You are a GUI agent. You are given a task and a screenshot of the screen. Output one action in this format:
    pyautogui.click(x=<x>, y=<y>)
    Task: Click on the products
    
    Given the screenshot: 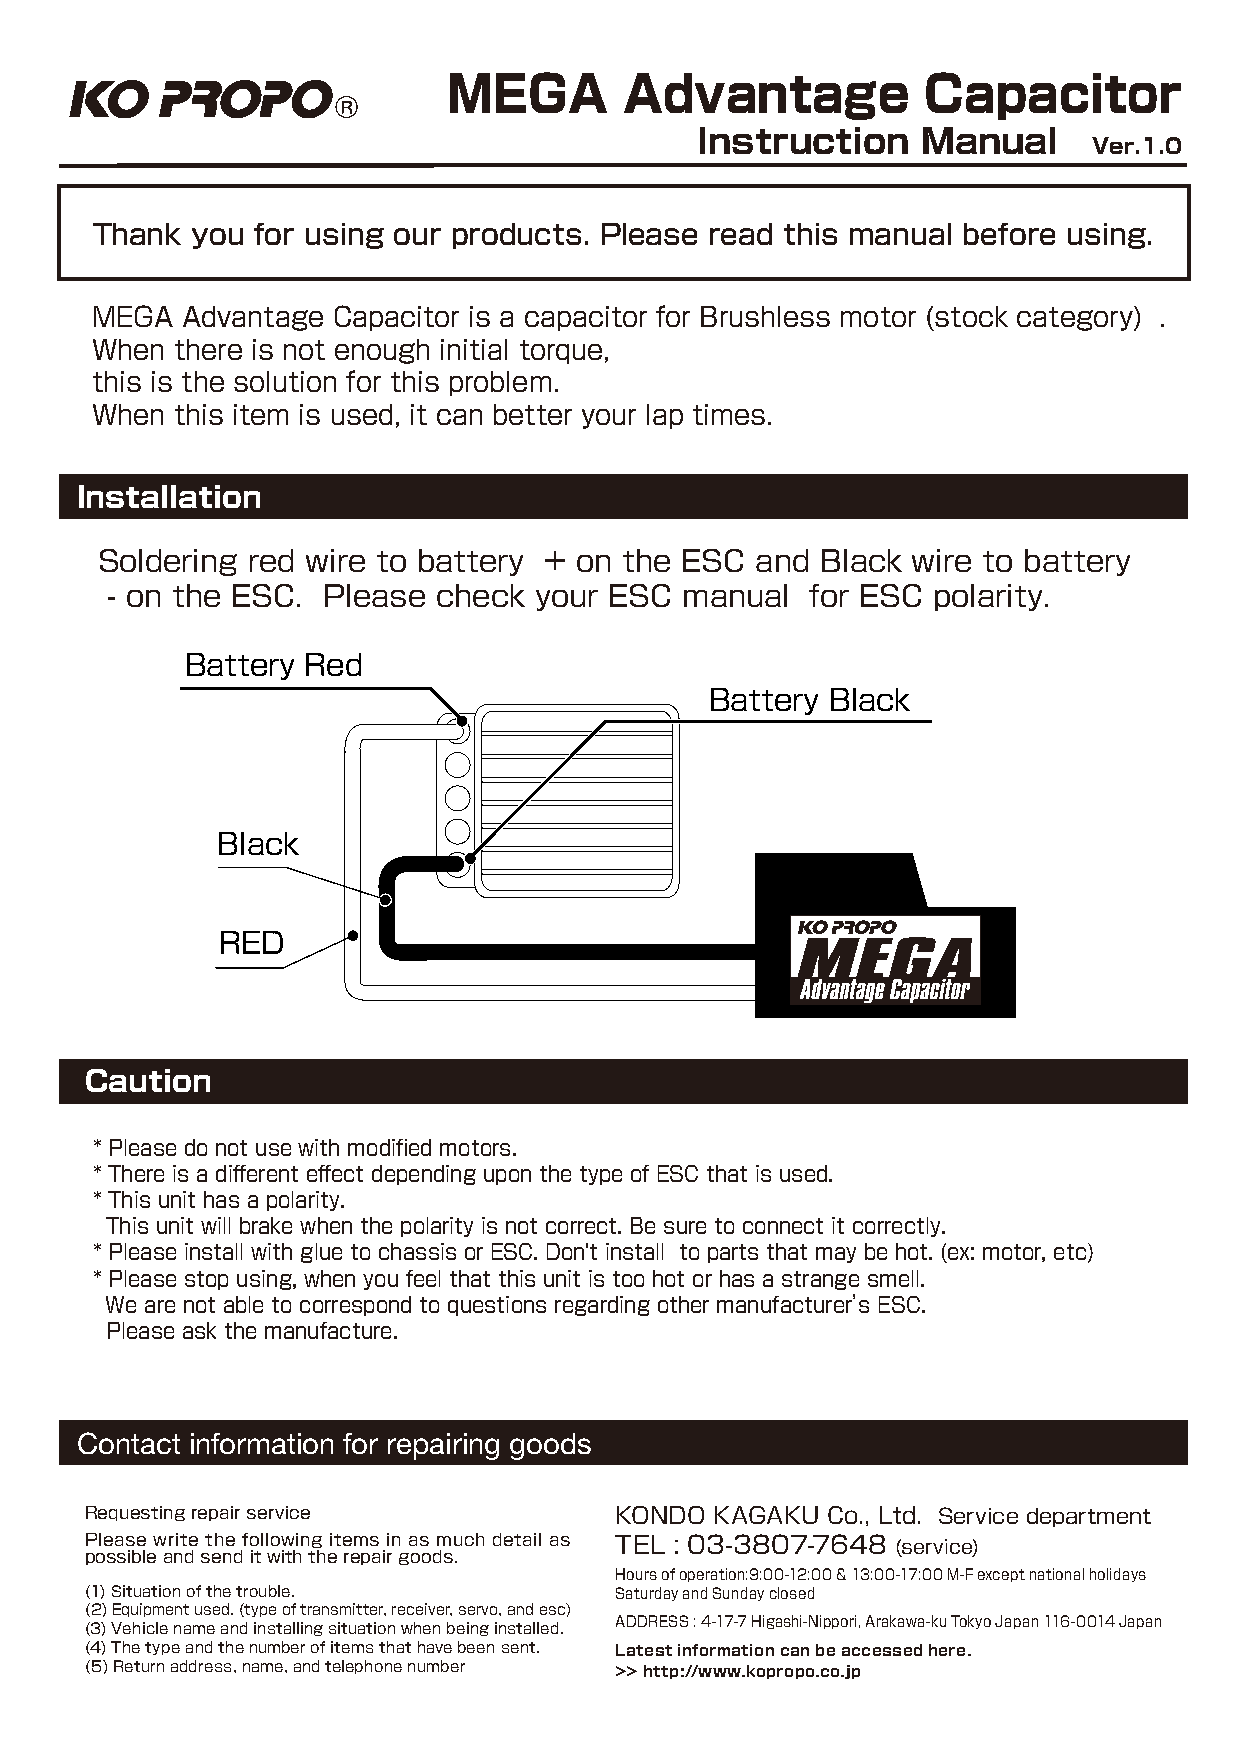 What is the action you would take?
    pyautogui.click(x=517, y=236)
